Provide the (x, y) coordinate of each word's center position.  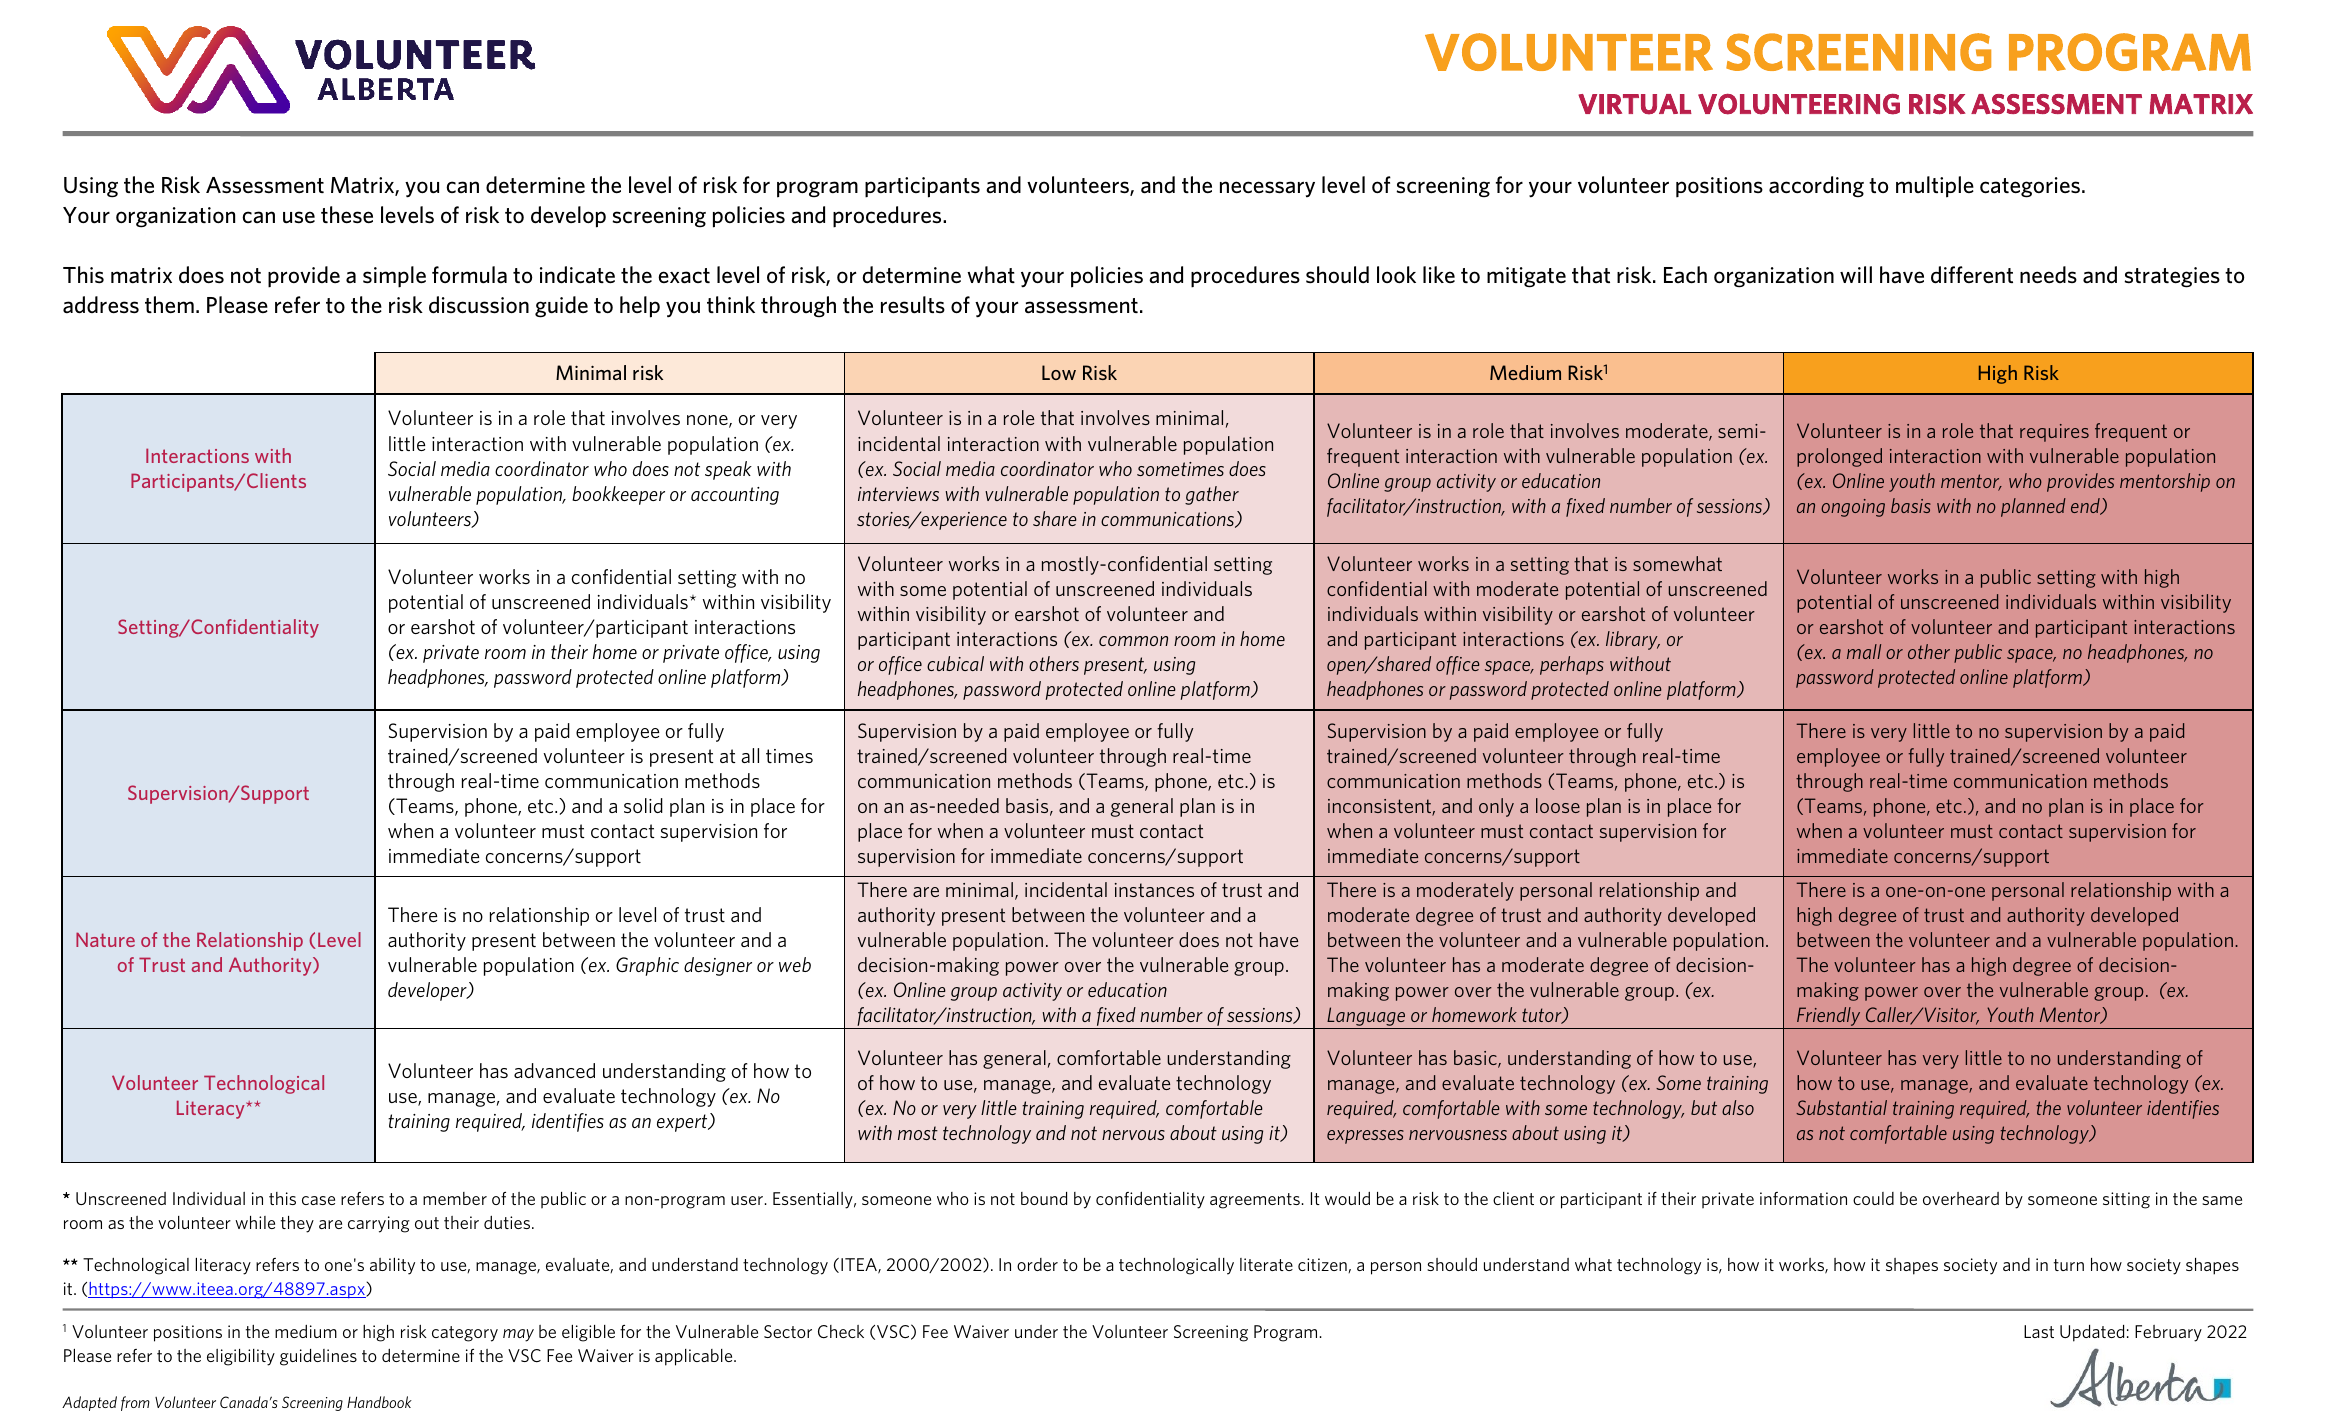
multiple (1935, 187)
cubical (955, 663)
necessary (1267, 189)
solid (643, 805)
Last (2039, 1331)
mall (1864, 651)
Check (841, 1332)
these (347, 215)
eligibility (241, 1357)
